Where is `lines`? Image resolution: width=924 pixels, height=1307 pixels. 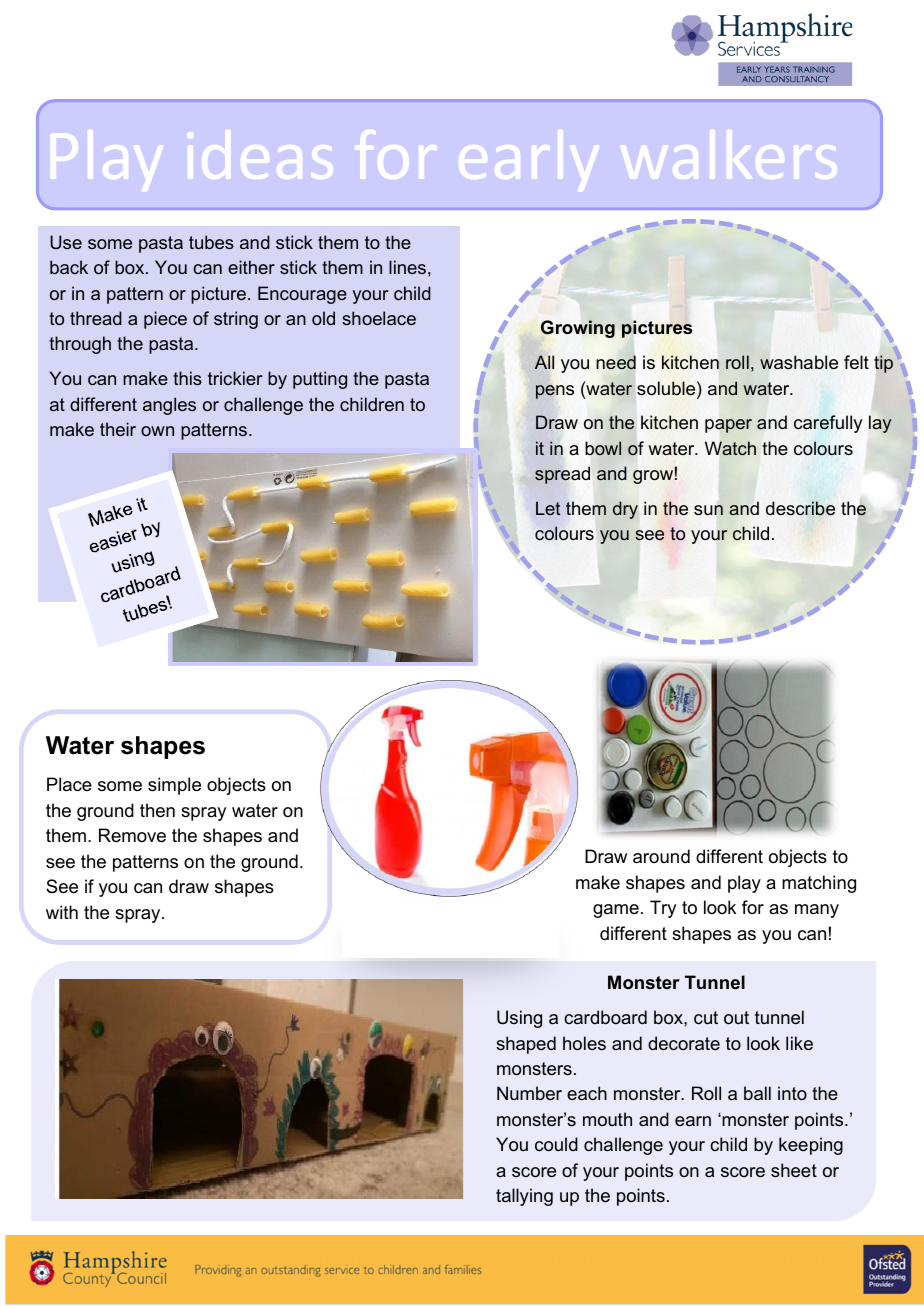 lines is located at coordinates (407, 267).
